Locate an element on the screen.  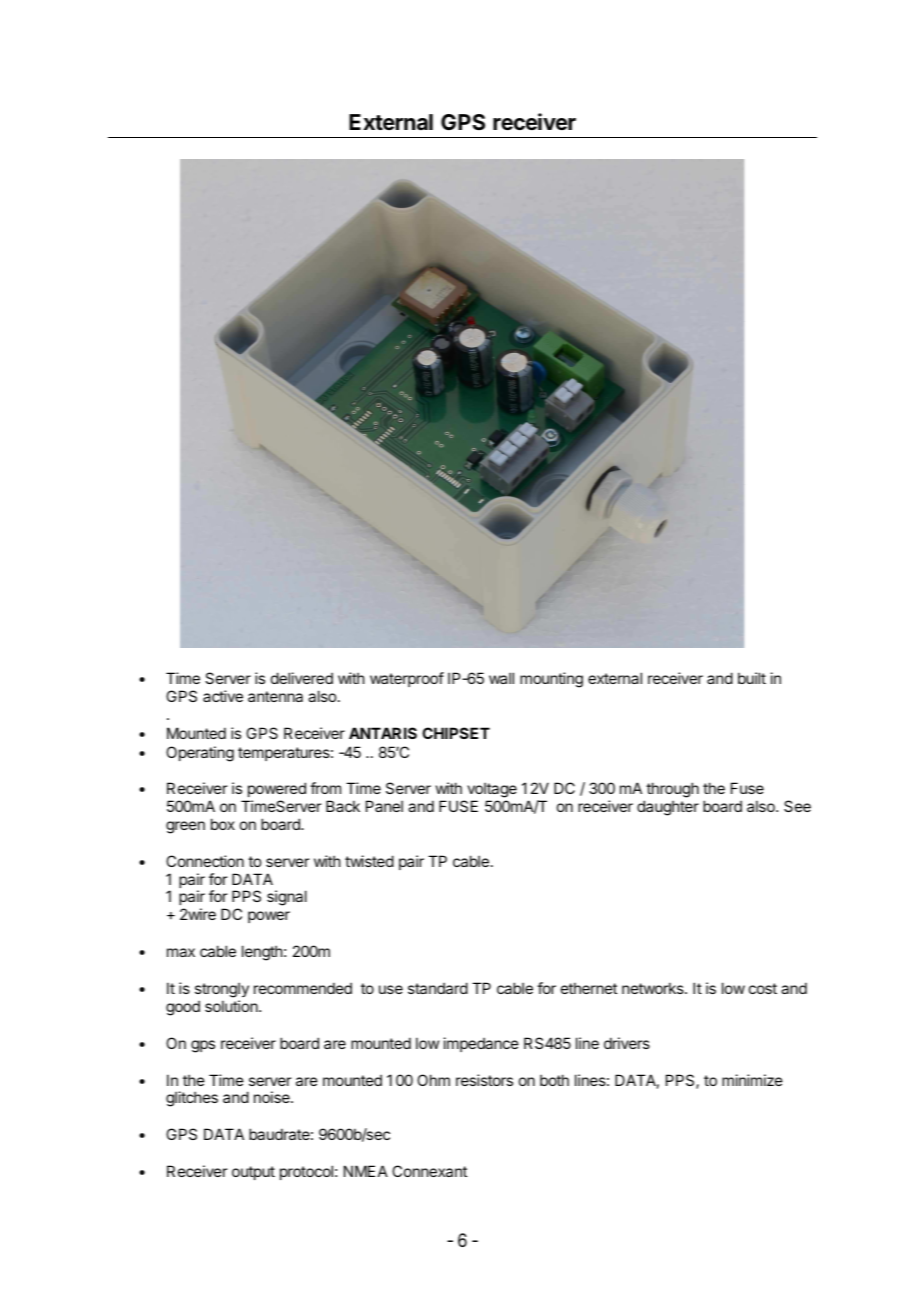
voltage is located at coordinates (492, 791).
